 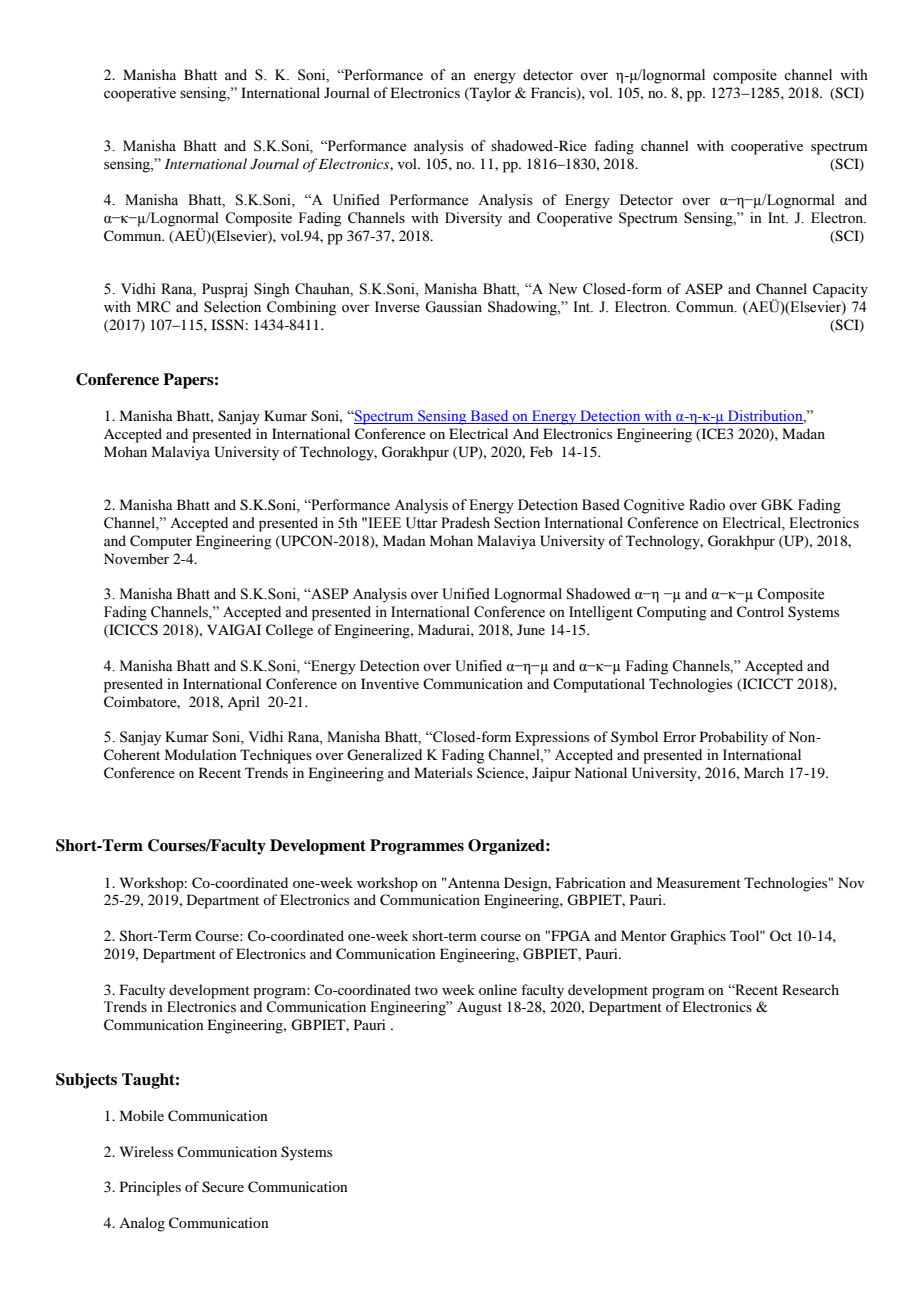 What do you see at coordinates (150, 1188) in the document?
I see `Principles` at bounding box center [150, 1188].
